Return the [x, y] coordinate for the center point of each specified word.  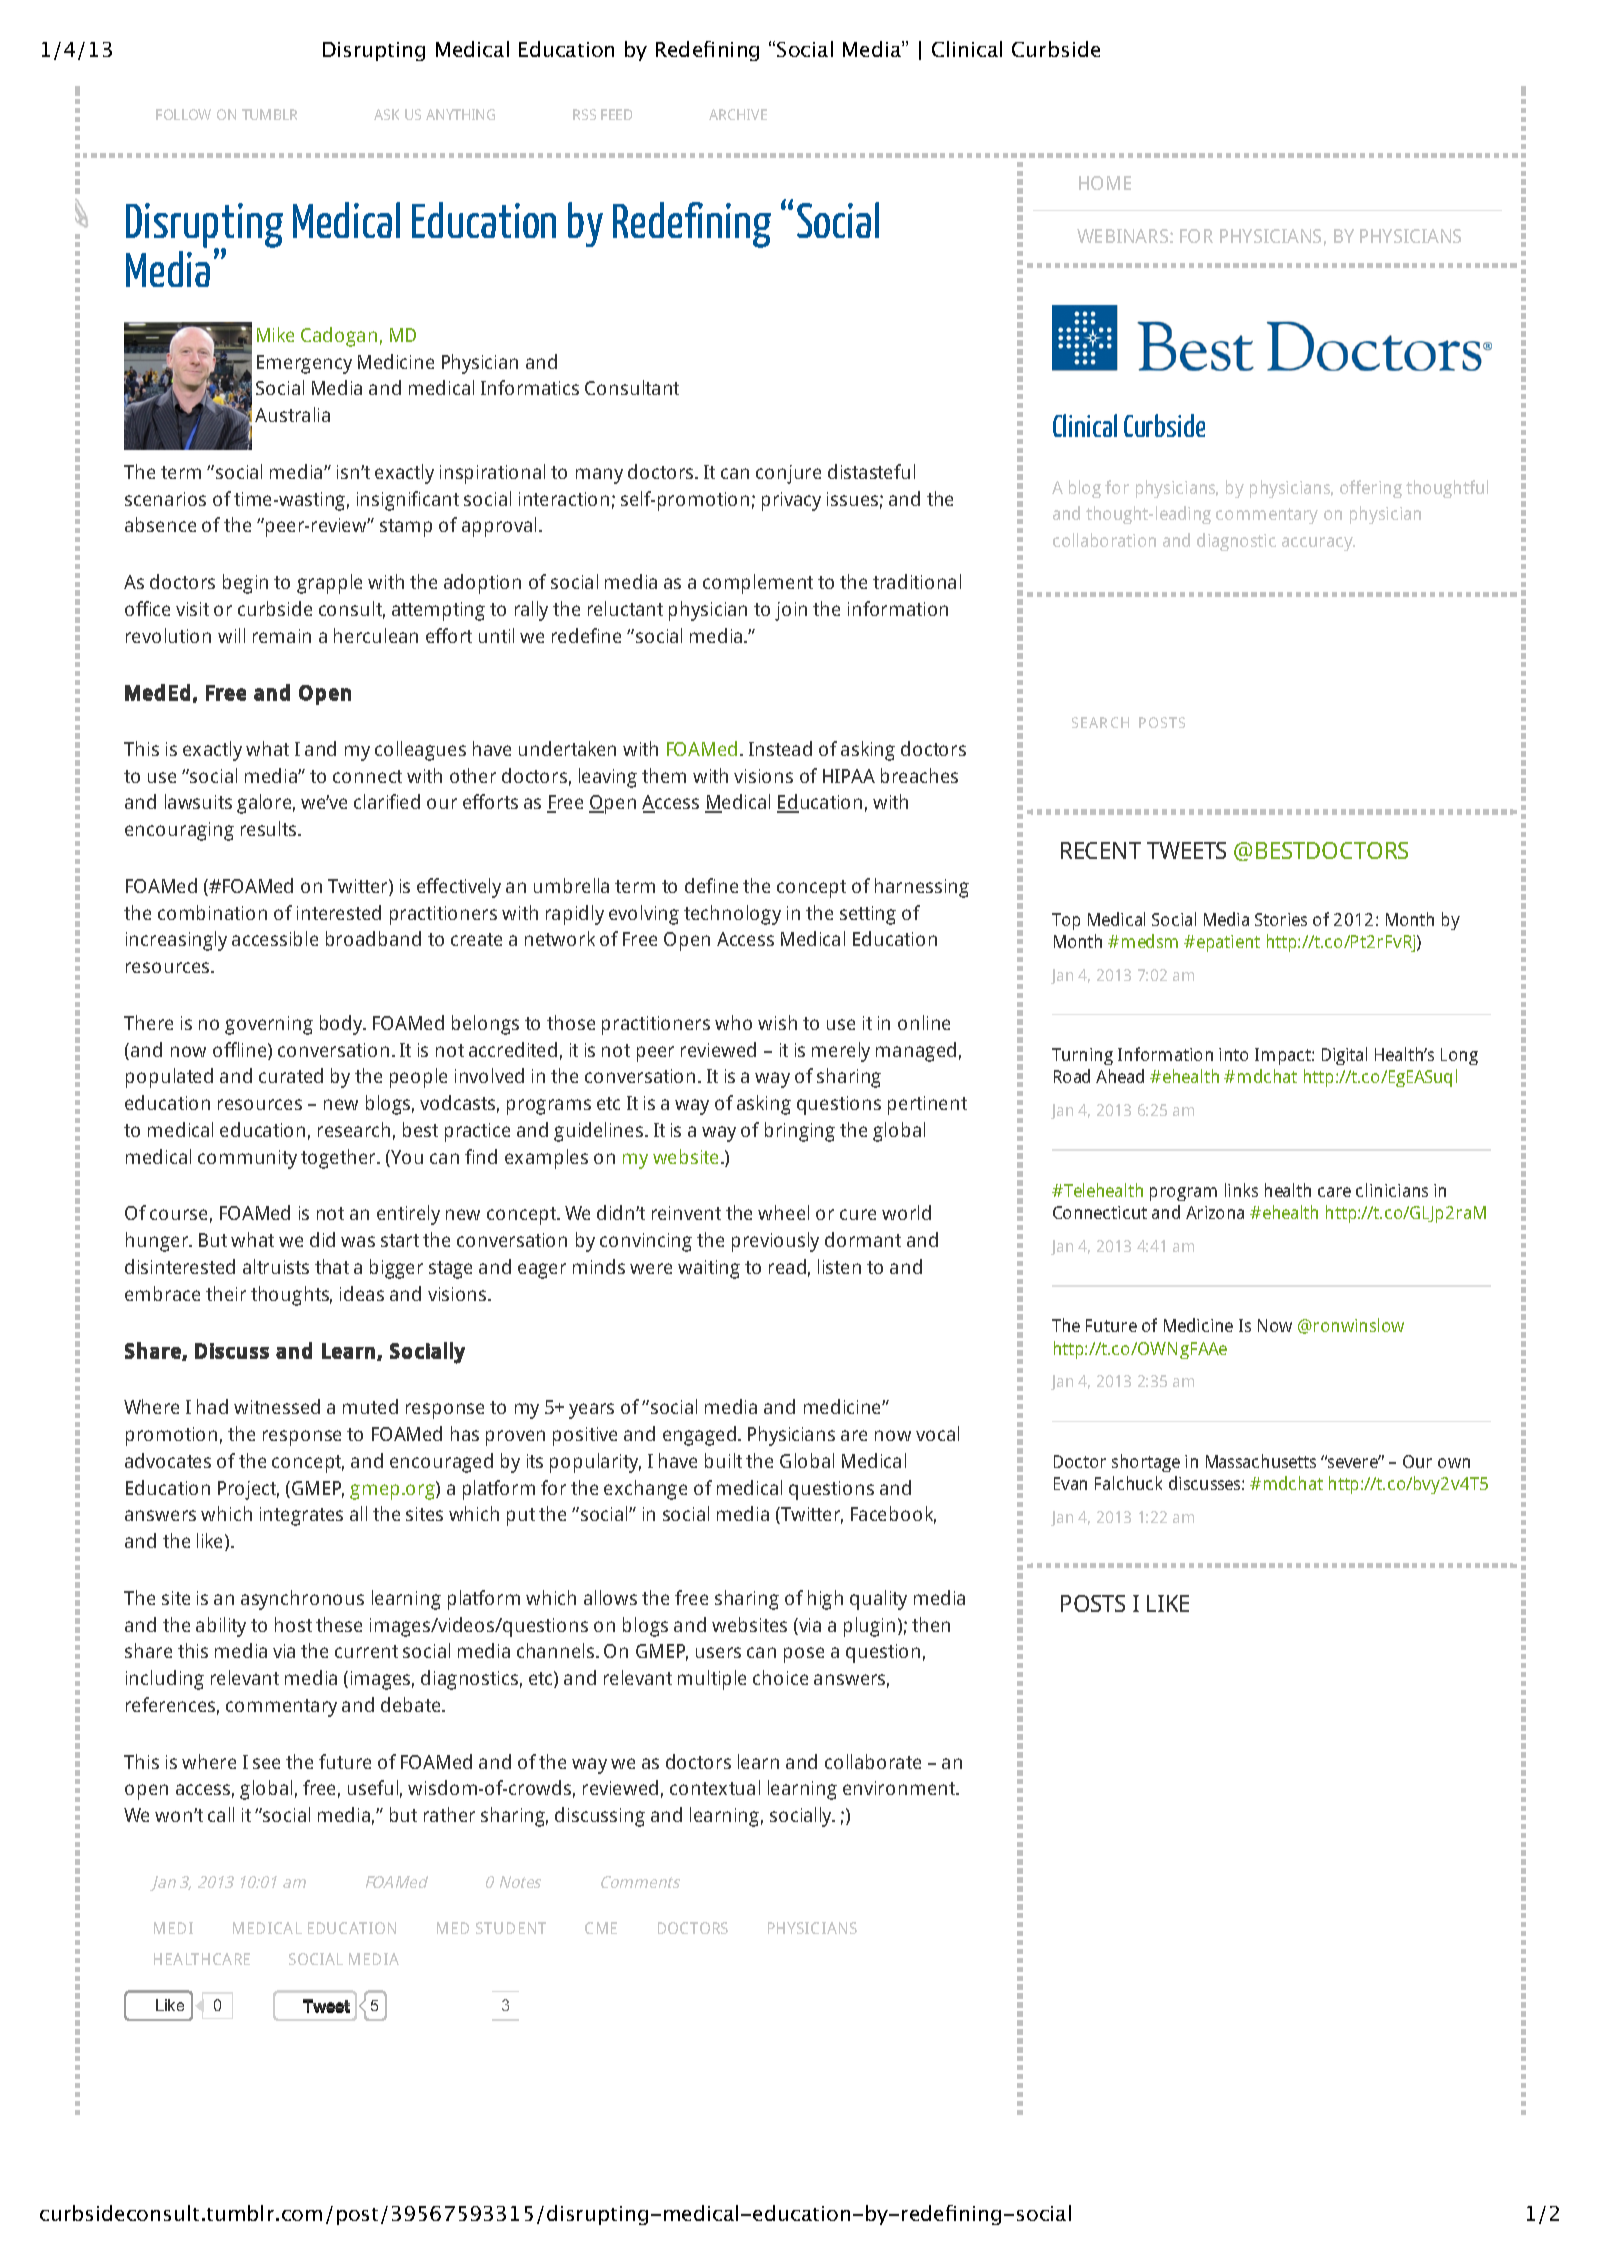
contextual [715, 1787]
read [787, 1266]
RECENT [1101, 850]
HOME [1105, 183]
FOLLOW [183, 114]
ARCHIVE [738, 114]
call [221, 1814]
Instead [780, 748]
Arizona [1215, 1212]
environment [900, 1788]
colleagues [420, 751]
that [332, 1266]
